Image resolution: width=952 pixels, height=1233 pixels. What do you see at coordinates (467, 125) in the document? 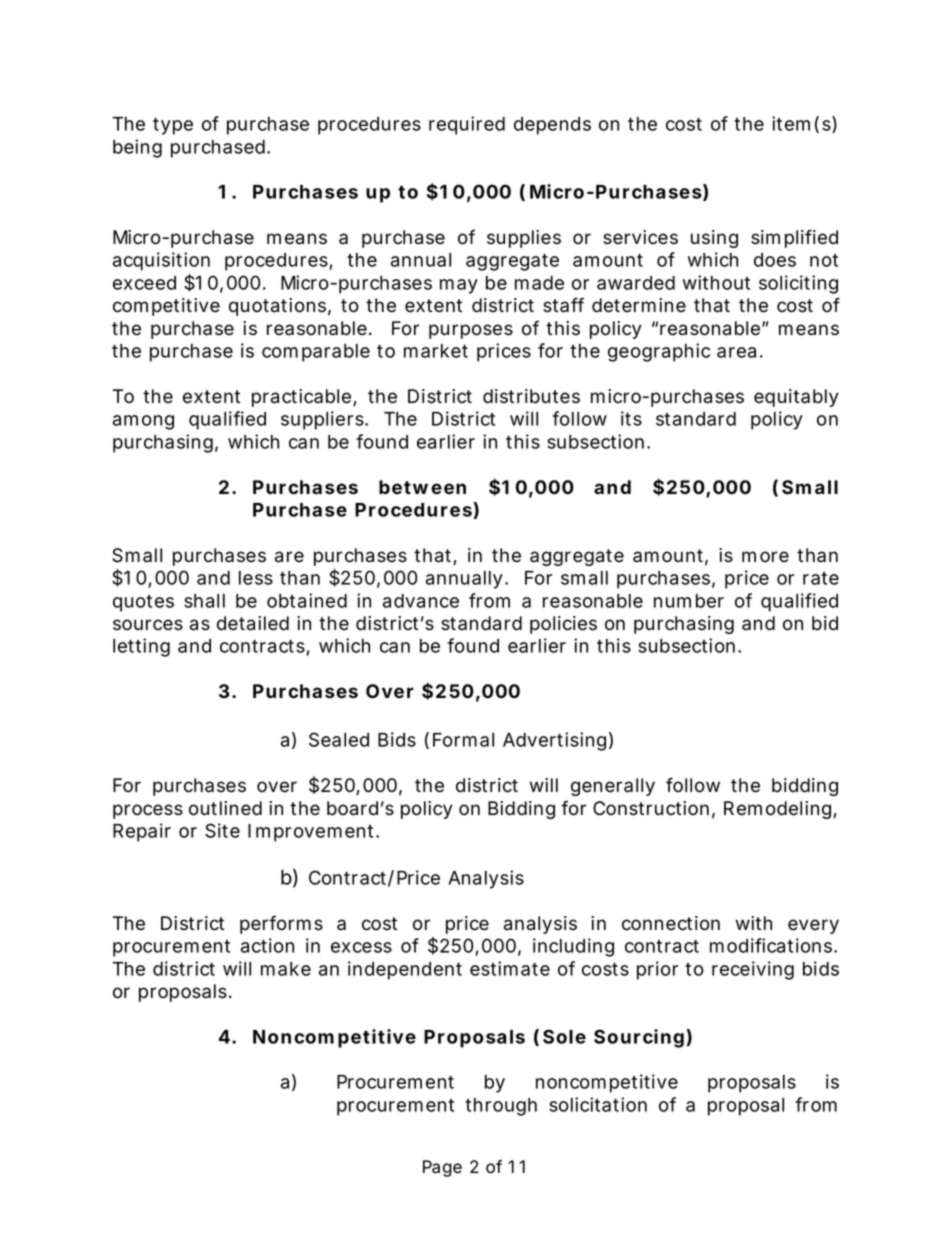
I see `required` at bounding box center [467, 125].
